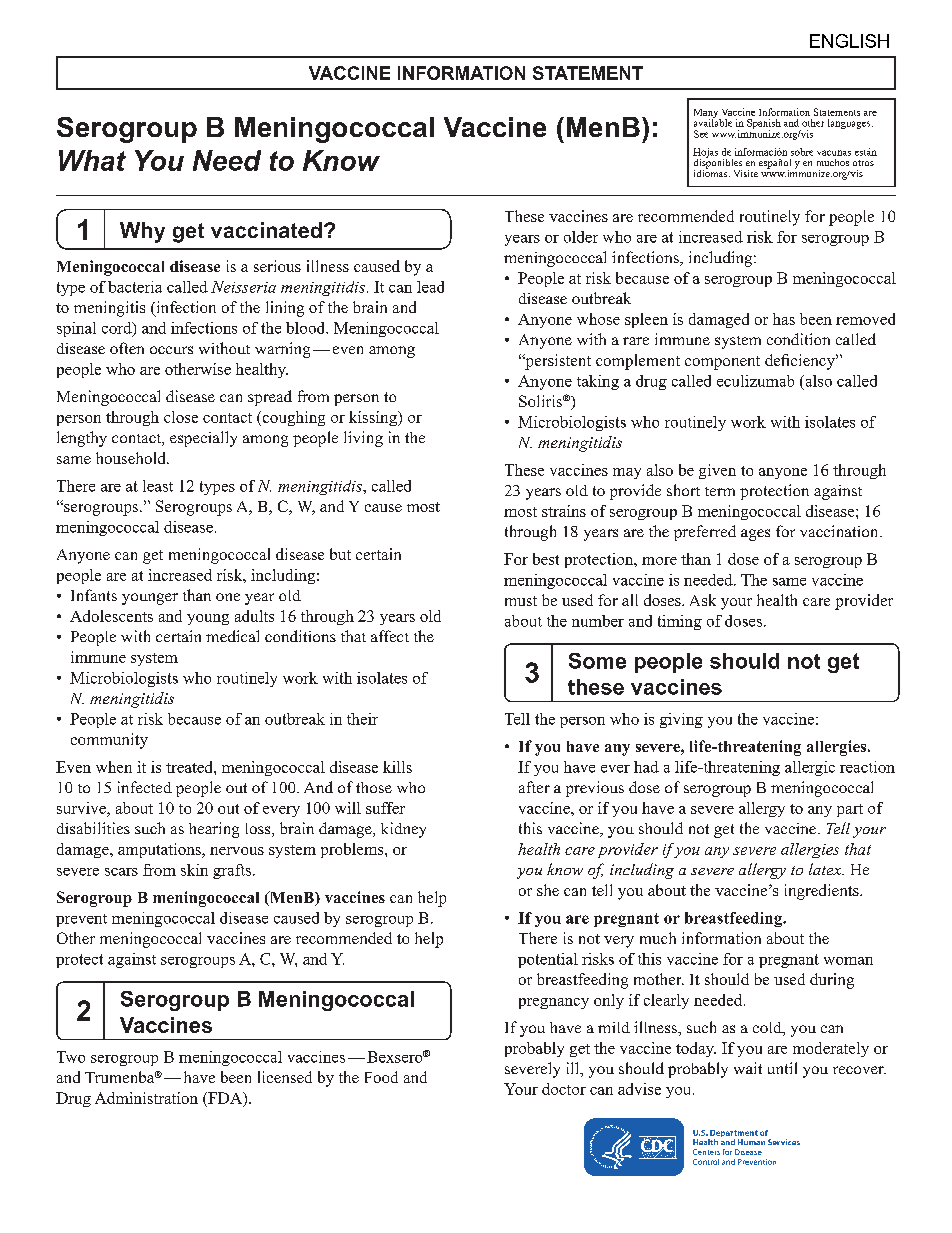 This screenshot has height=1233, width=952. Describe the element at coordinates (146, 1098) in the screenshot. I see `Administration` at that location.
